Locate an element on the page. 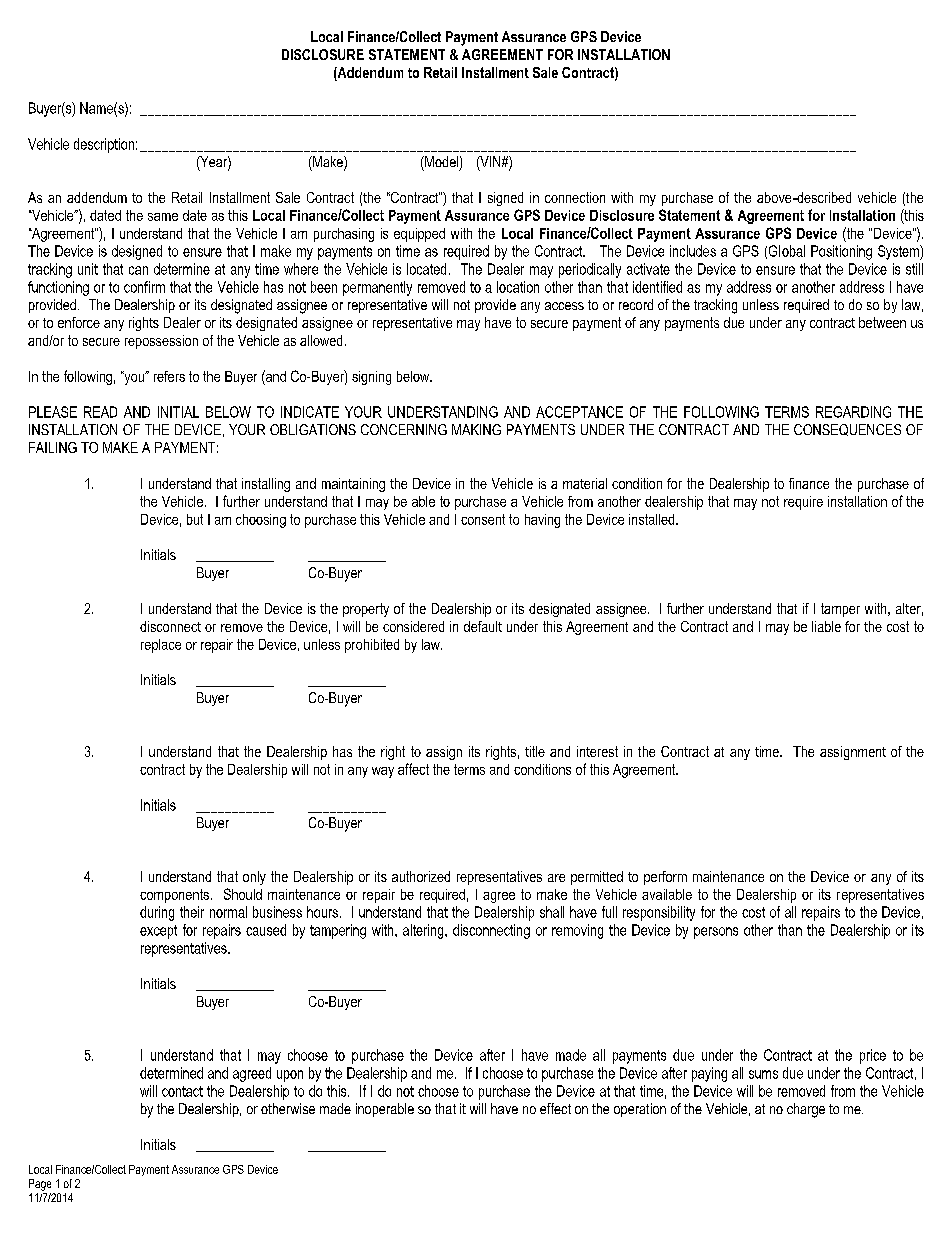 This document has height=1233, width=952. equipped is located at coordinates (419, 235).
